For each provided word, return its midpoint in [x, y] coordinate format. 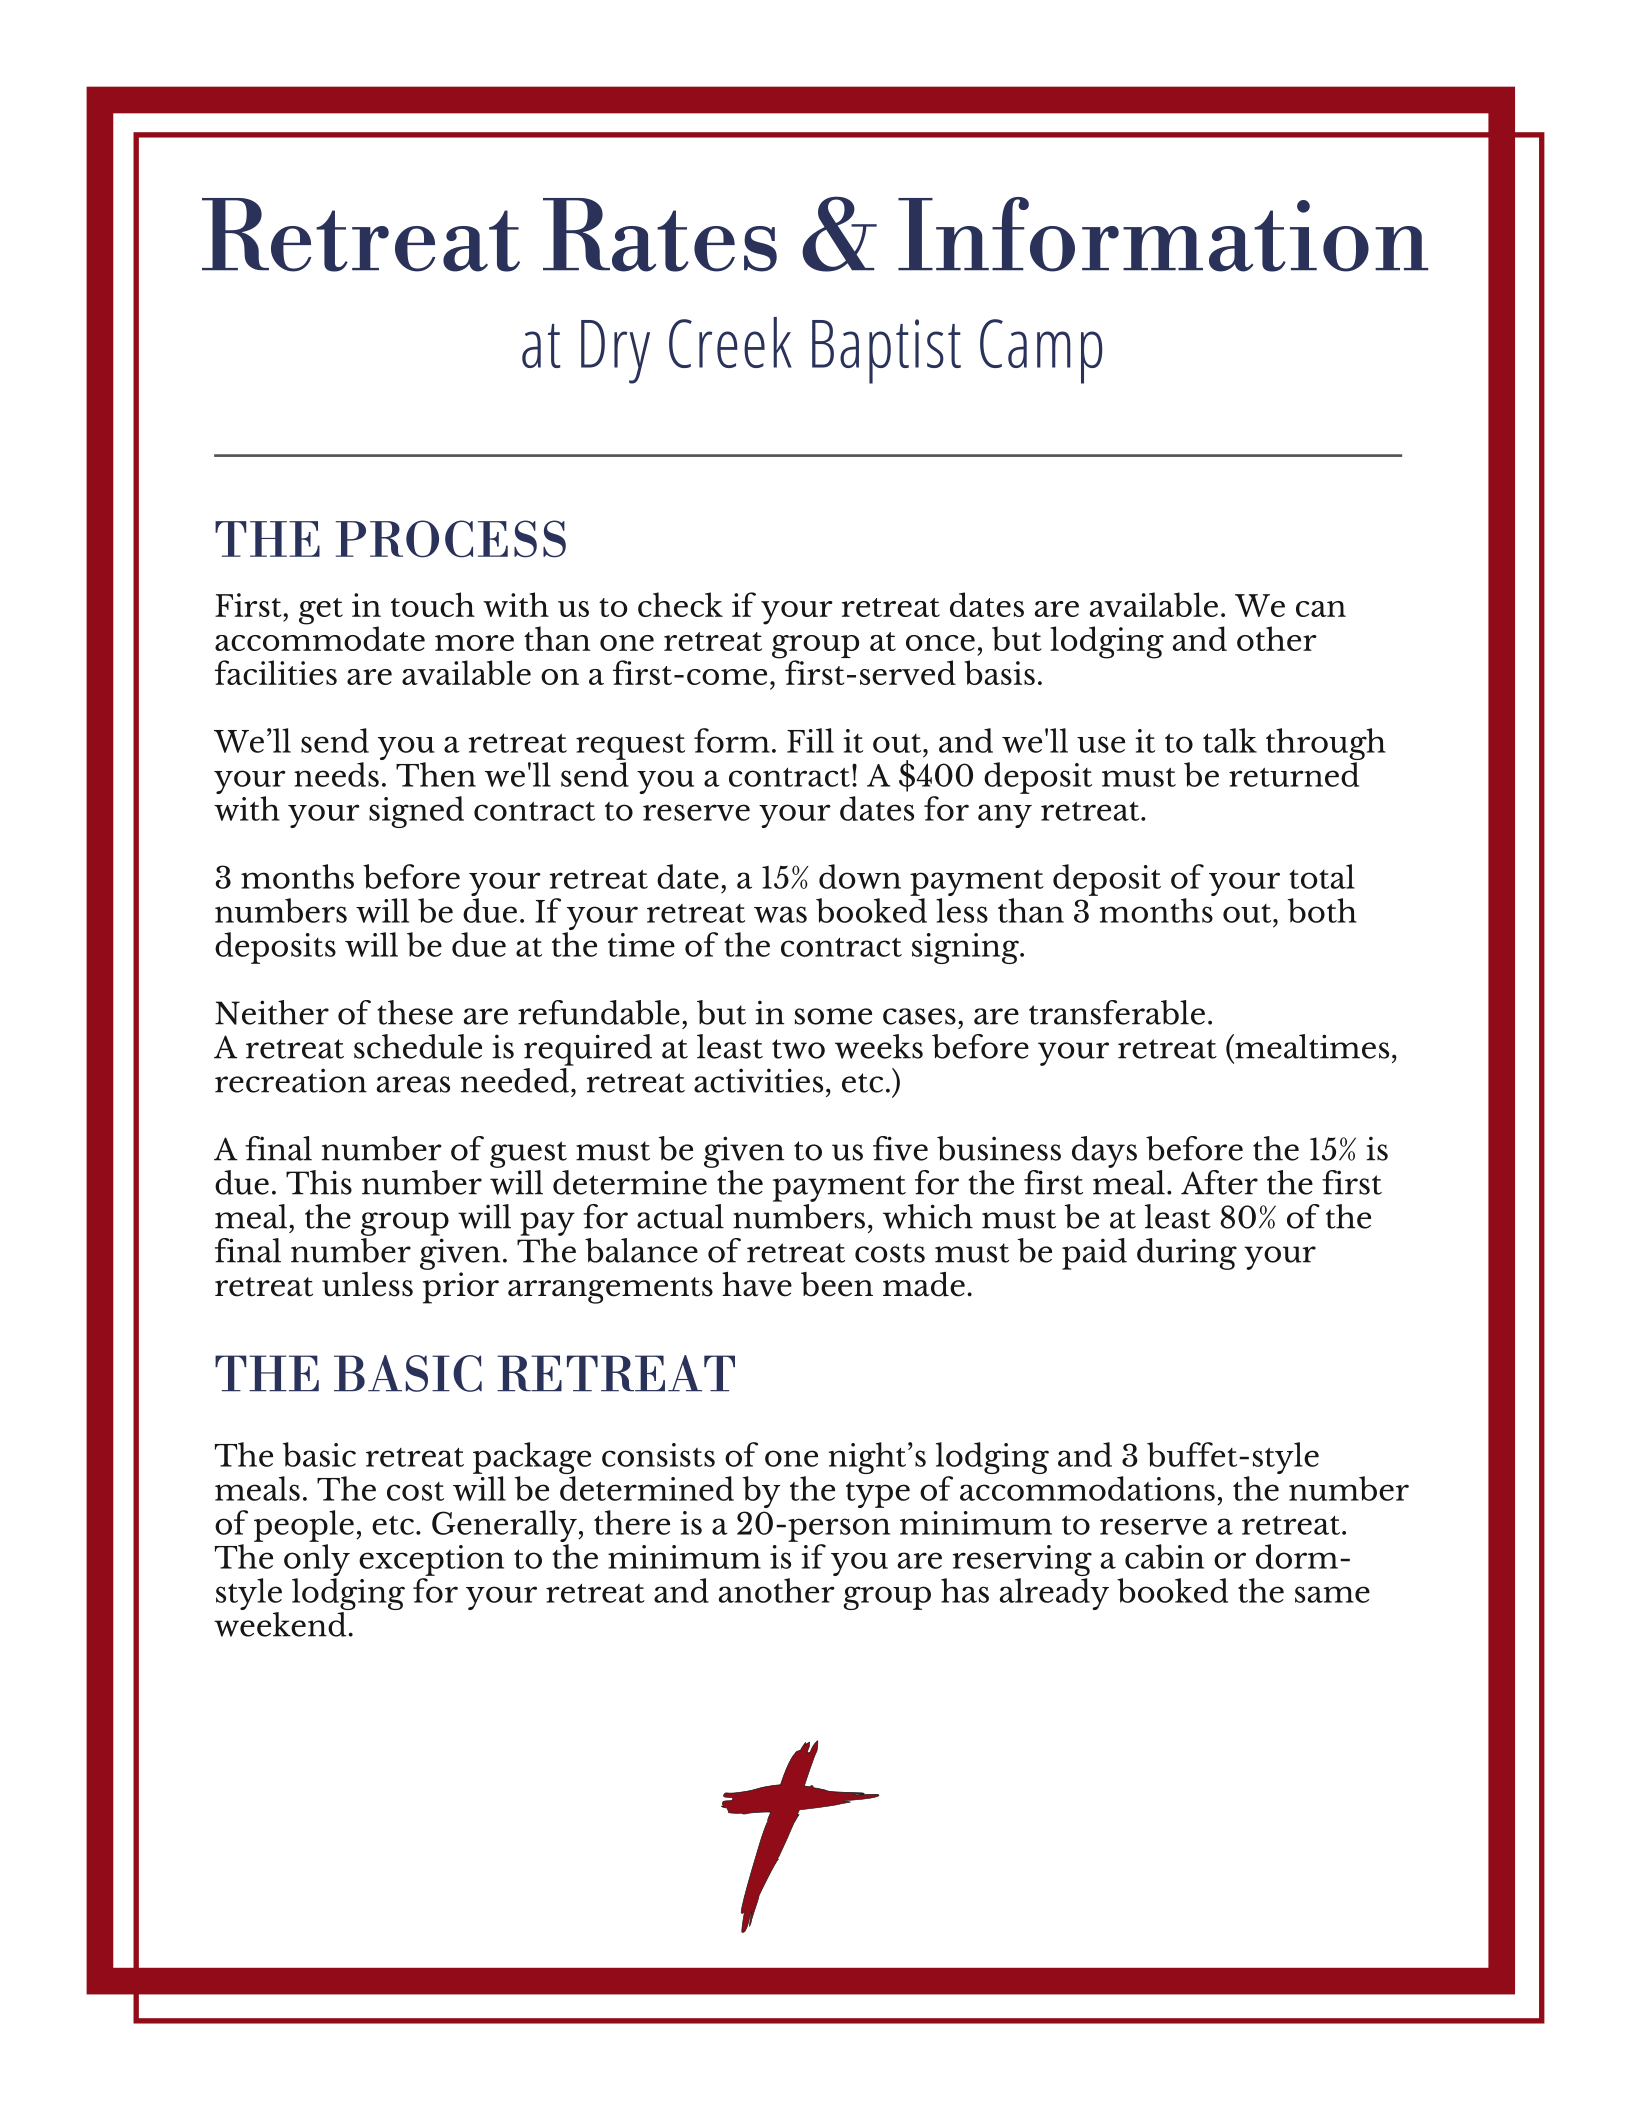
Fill [810, 740]
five [900, 1148]
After [1219, 1182]
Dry [615, 352]
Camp [1041, 351]
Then [436, 774]
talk [1230, 740]
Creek [730, 342]
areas [413, 1084]
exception [431, 1560]
